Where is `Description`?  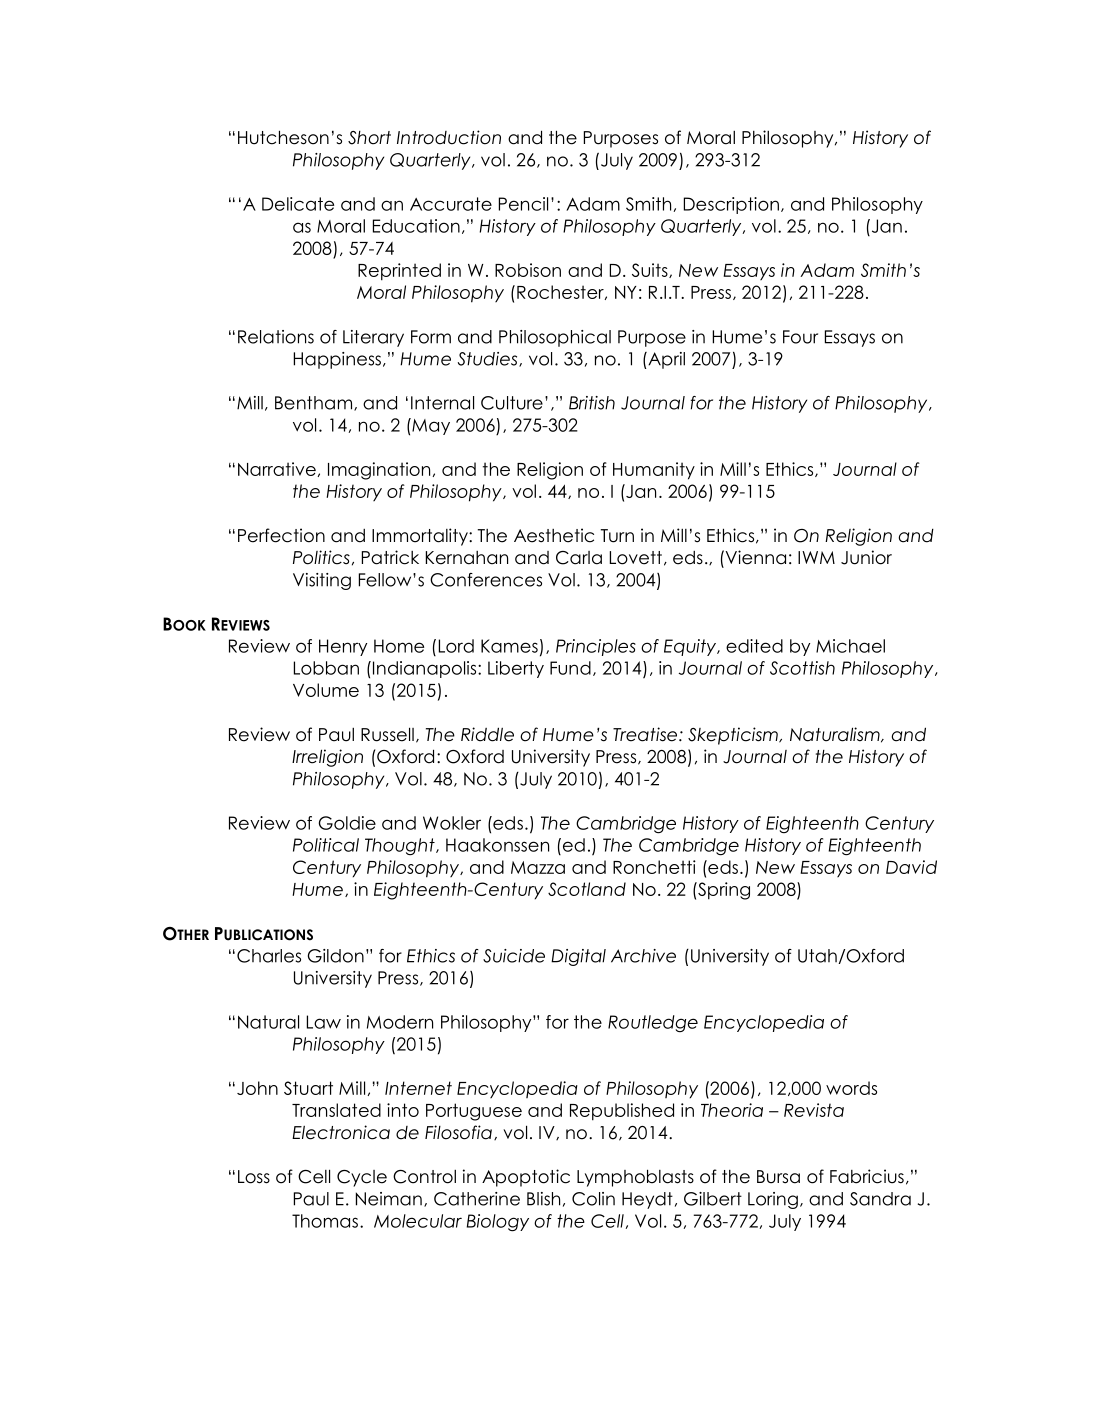 Description is located at coordinates (731, 205).
